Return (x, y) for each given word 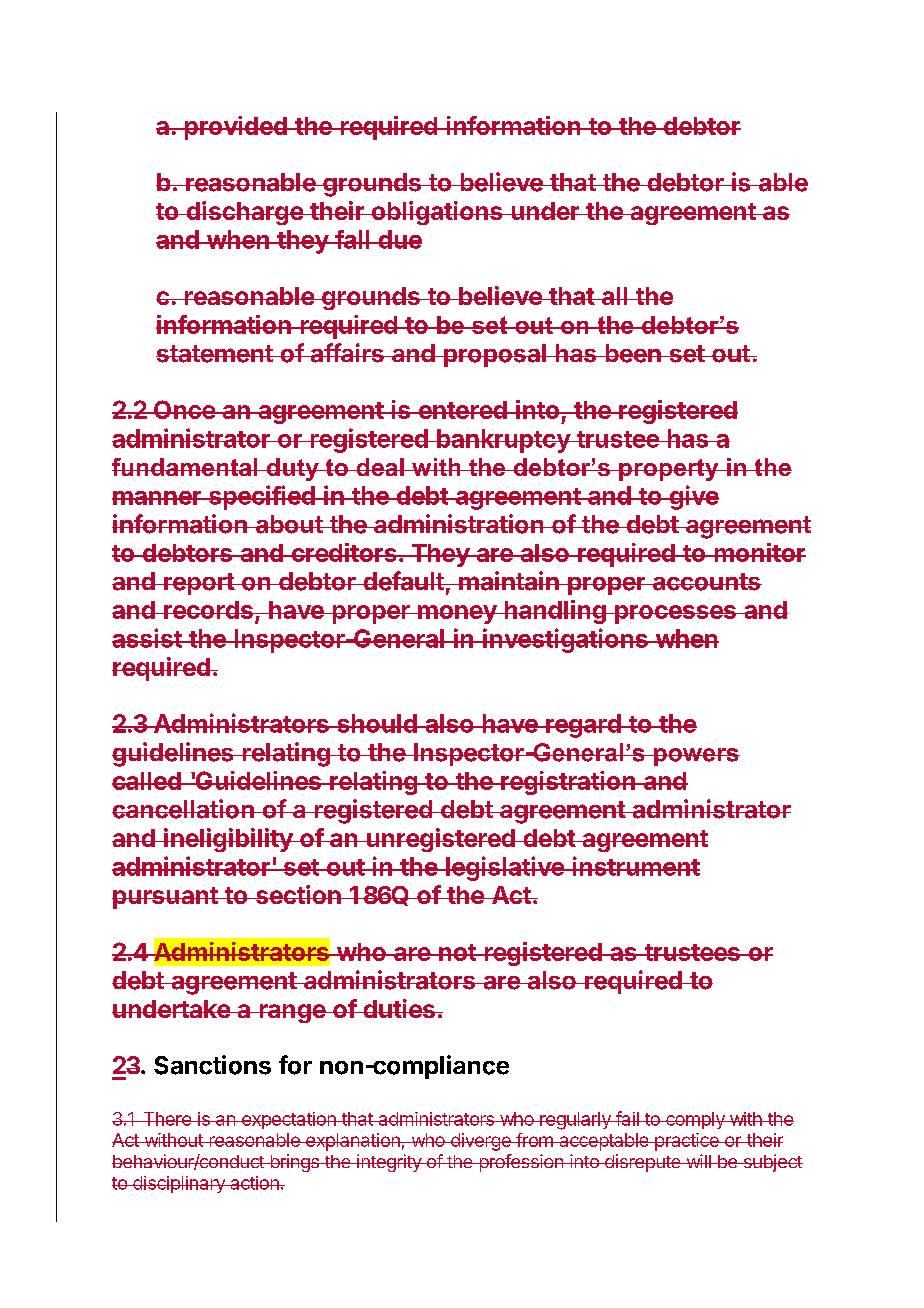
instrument (635, 866)
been (633, 353)
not (457, 952)
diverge (480, 1142)
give (693, 497)
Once (184, 409)
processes (675, 614)
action (254, 1183)
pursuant (166, 898)
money (457, 614)
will (698, 1161)
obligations (437, 213)
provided (235, 128)
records (208, 610)
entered (462, 410)
